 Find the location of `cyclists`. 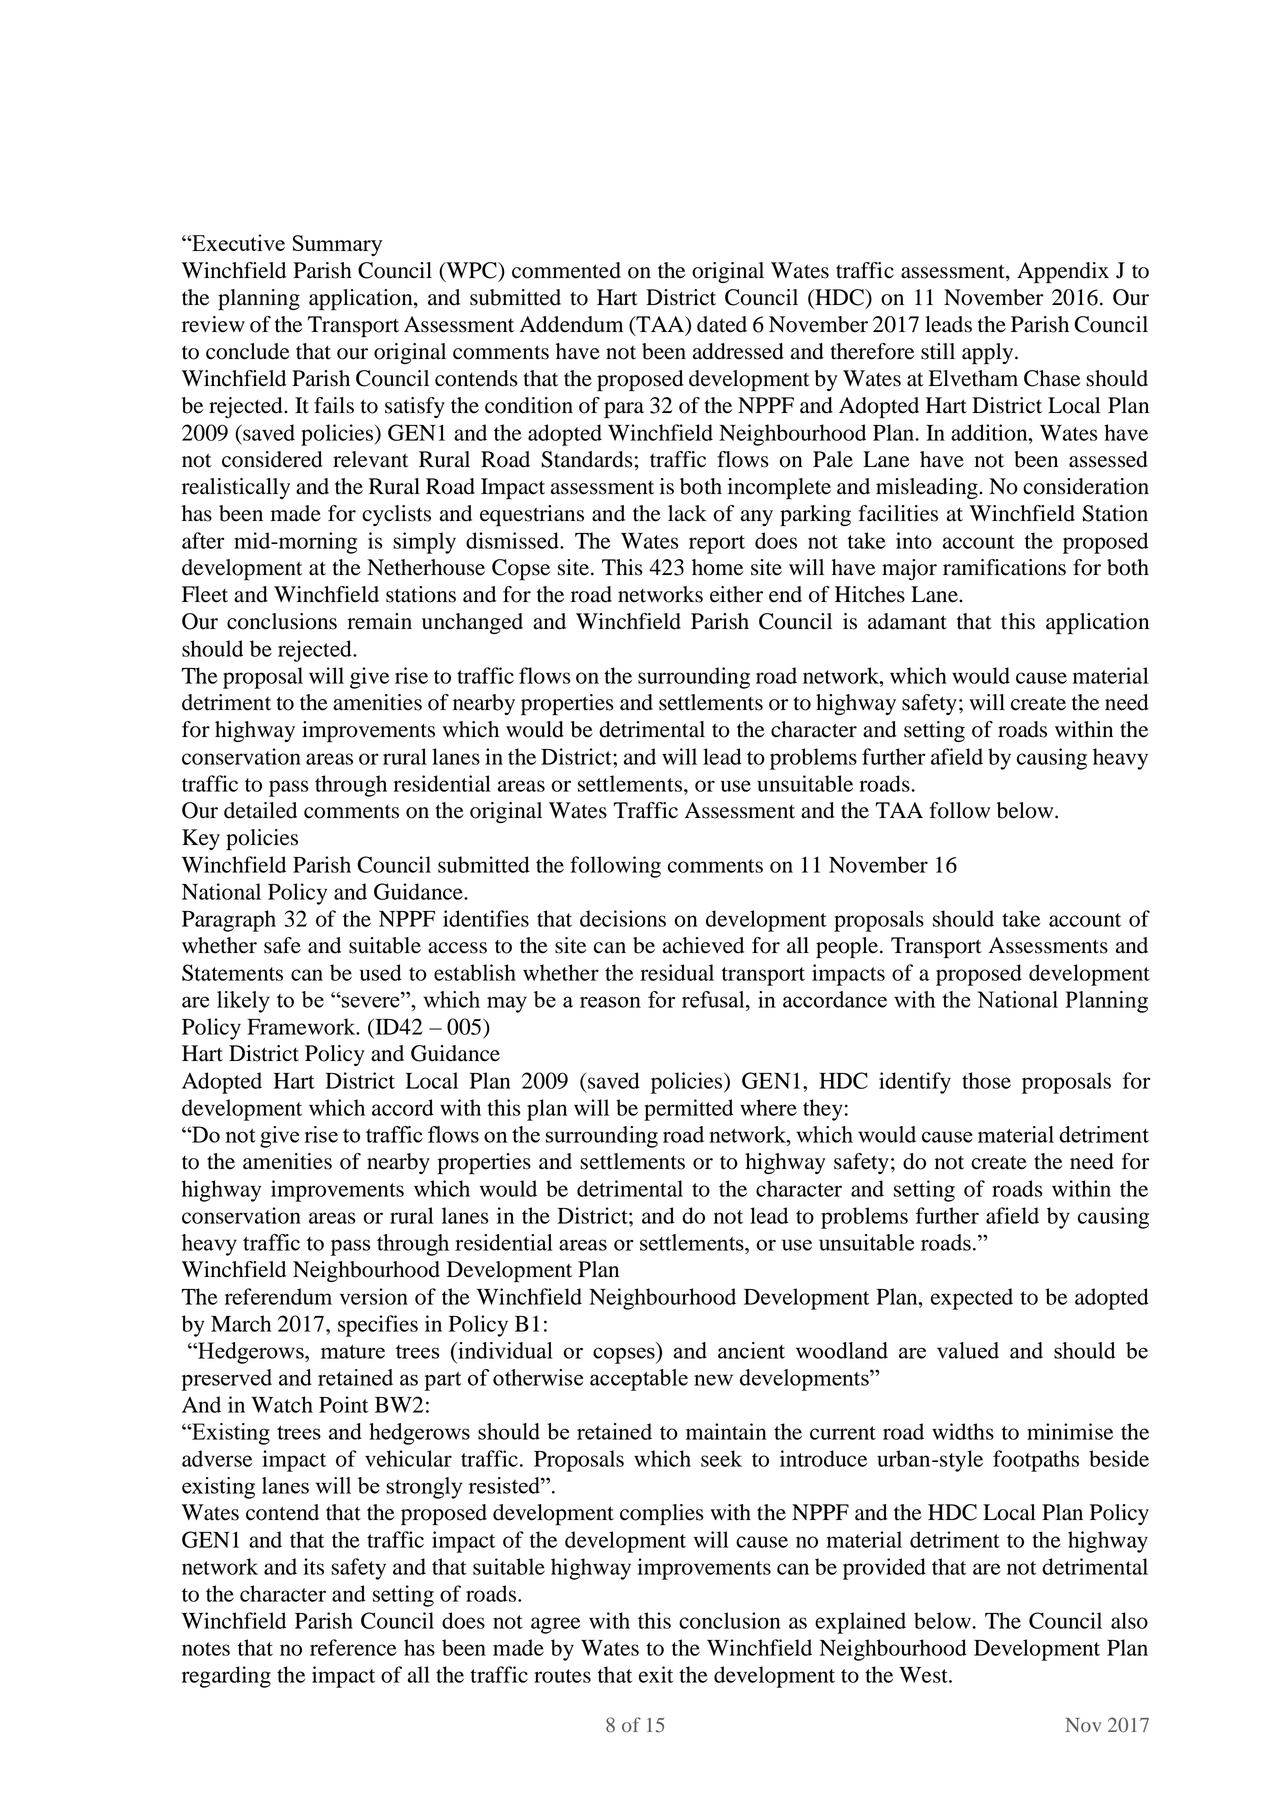

cyclists is located at coordinates (396, 515).
